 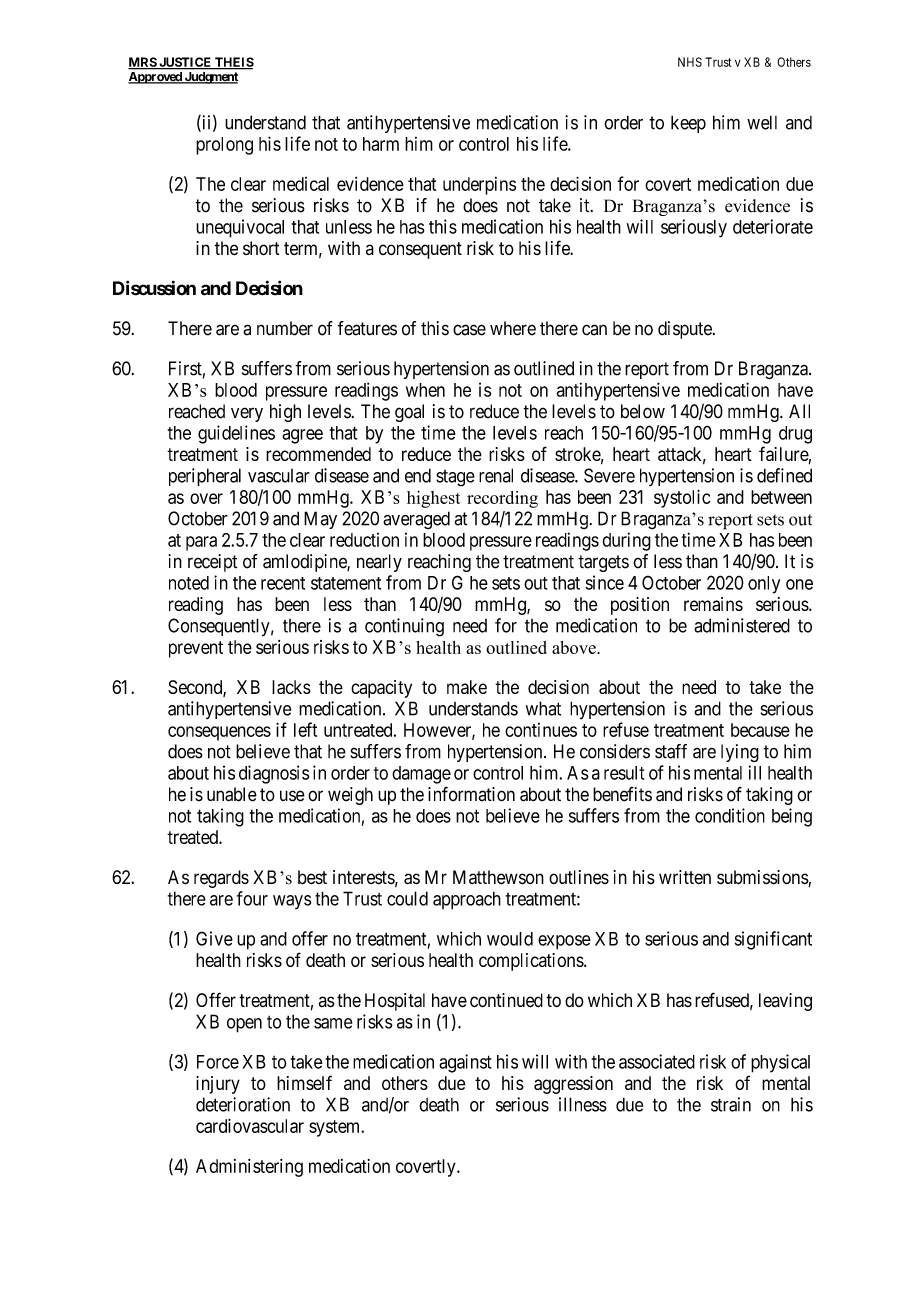 What do you see at coordinates (381, 144) in the screenshot?
I see `harm` at bounding box center [381, 144].
